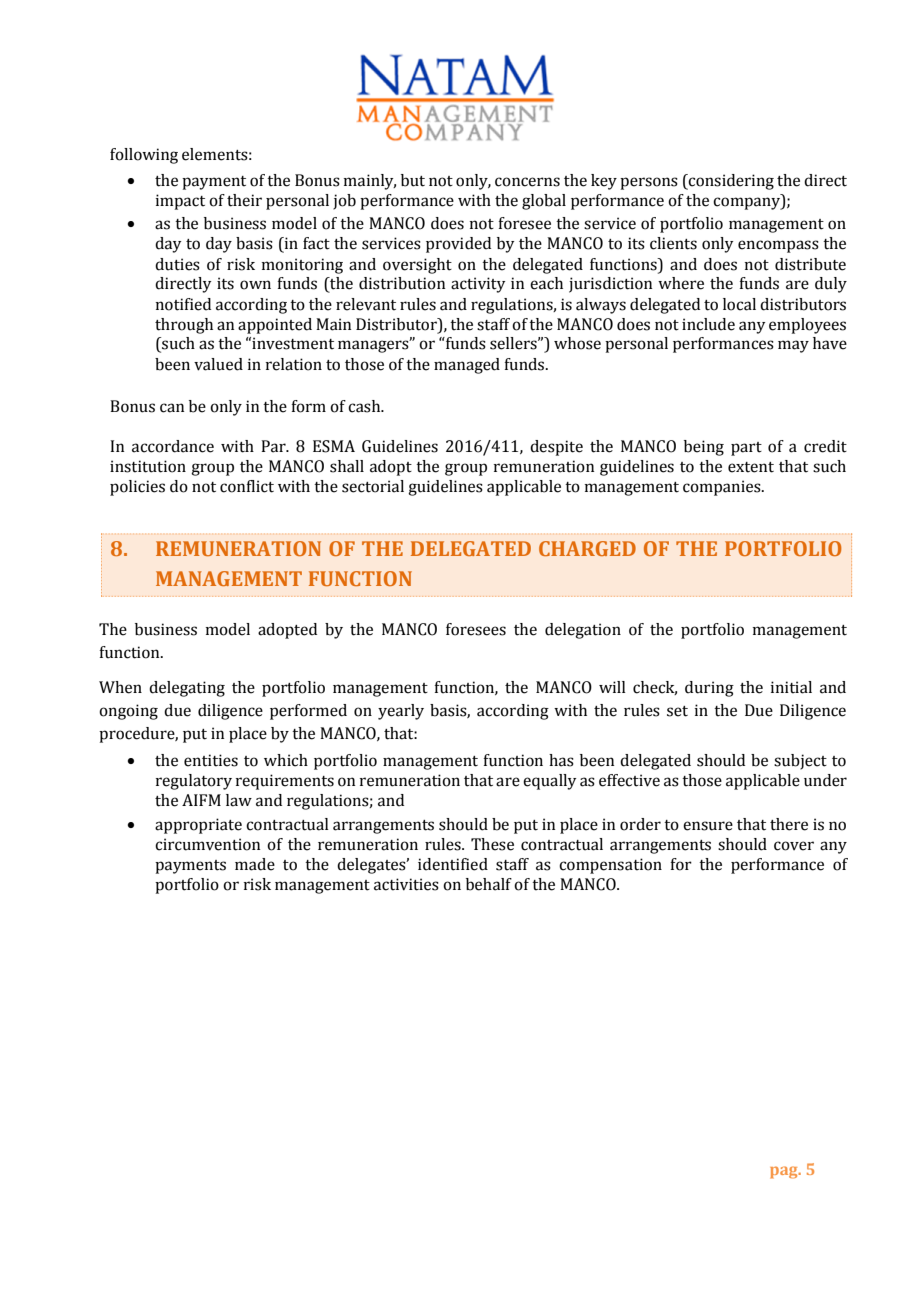 This image has width=924, height=1307. Describe the element at coordinates (709, 689) in the image. I see `during` at that location.
